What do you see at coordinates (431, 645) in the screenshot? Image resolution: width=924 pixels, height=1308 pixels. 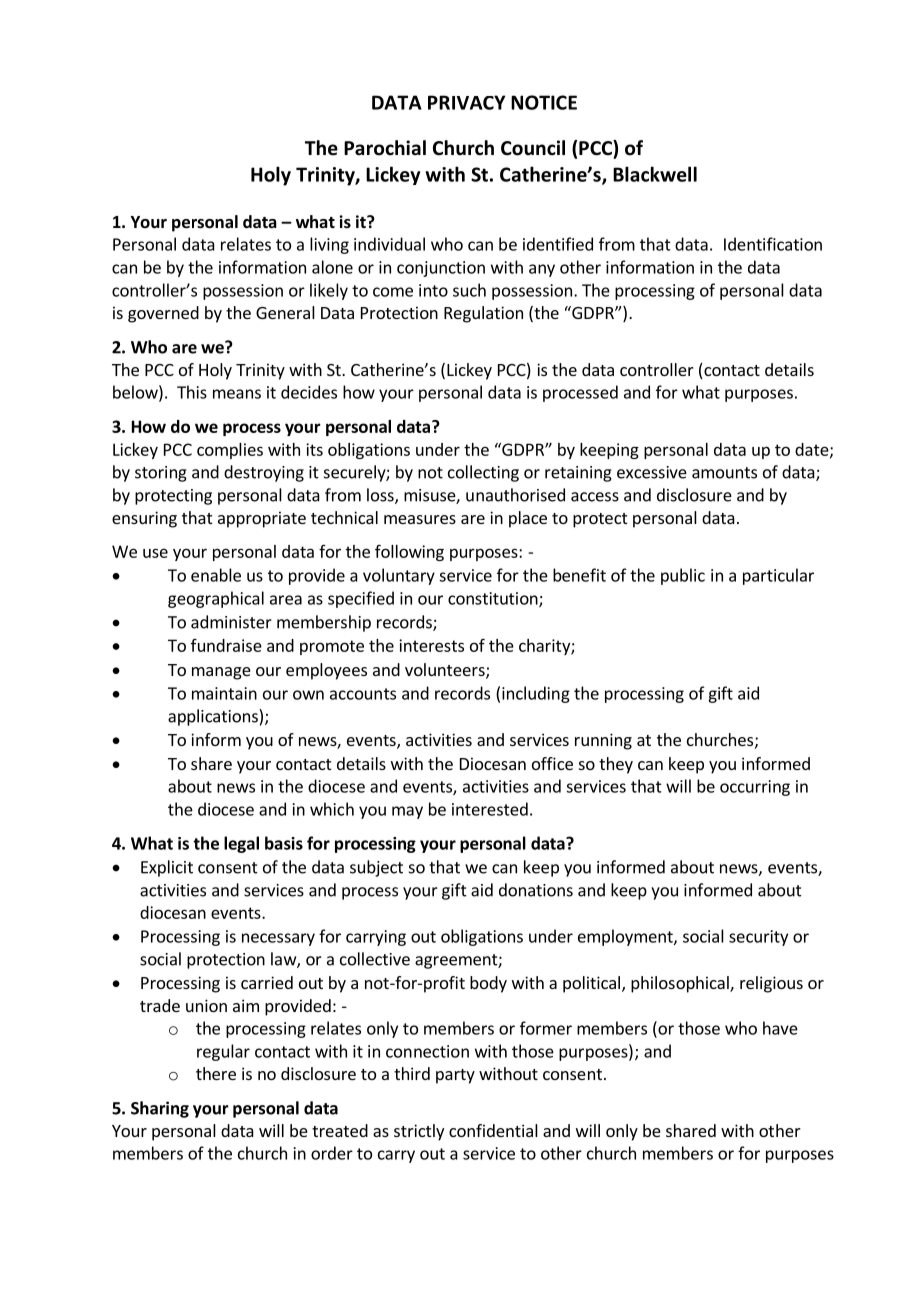 I see `interests` at bounding box center [431, 645].
